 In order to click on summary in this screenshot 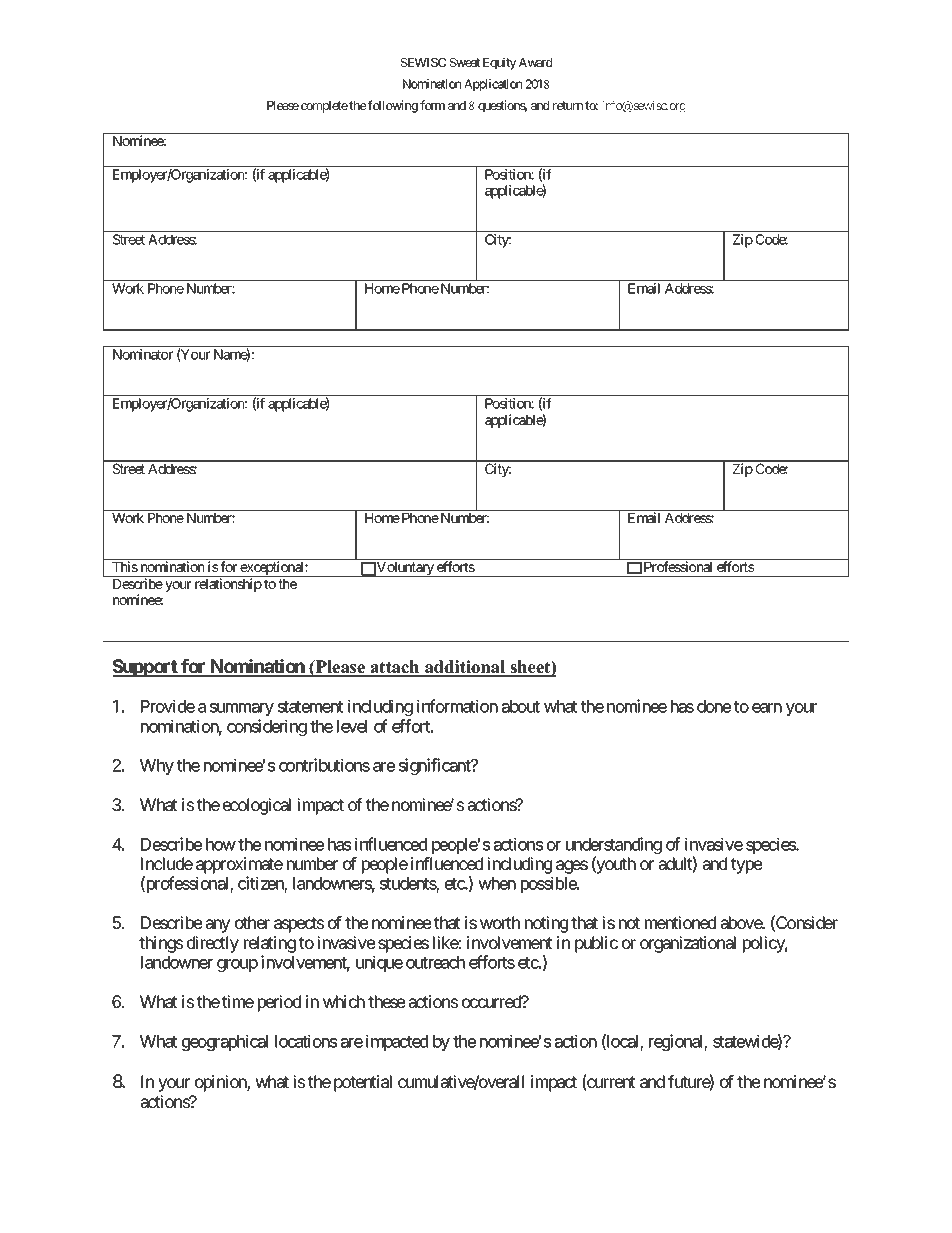, I will do `click(242, 709)`.
